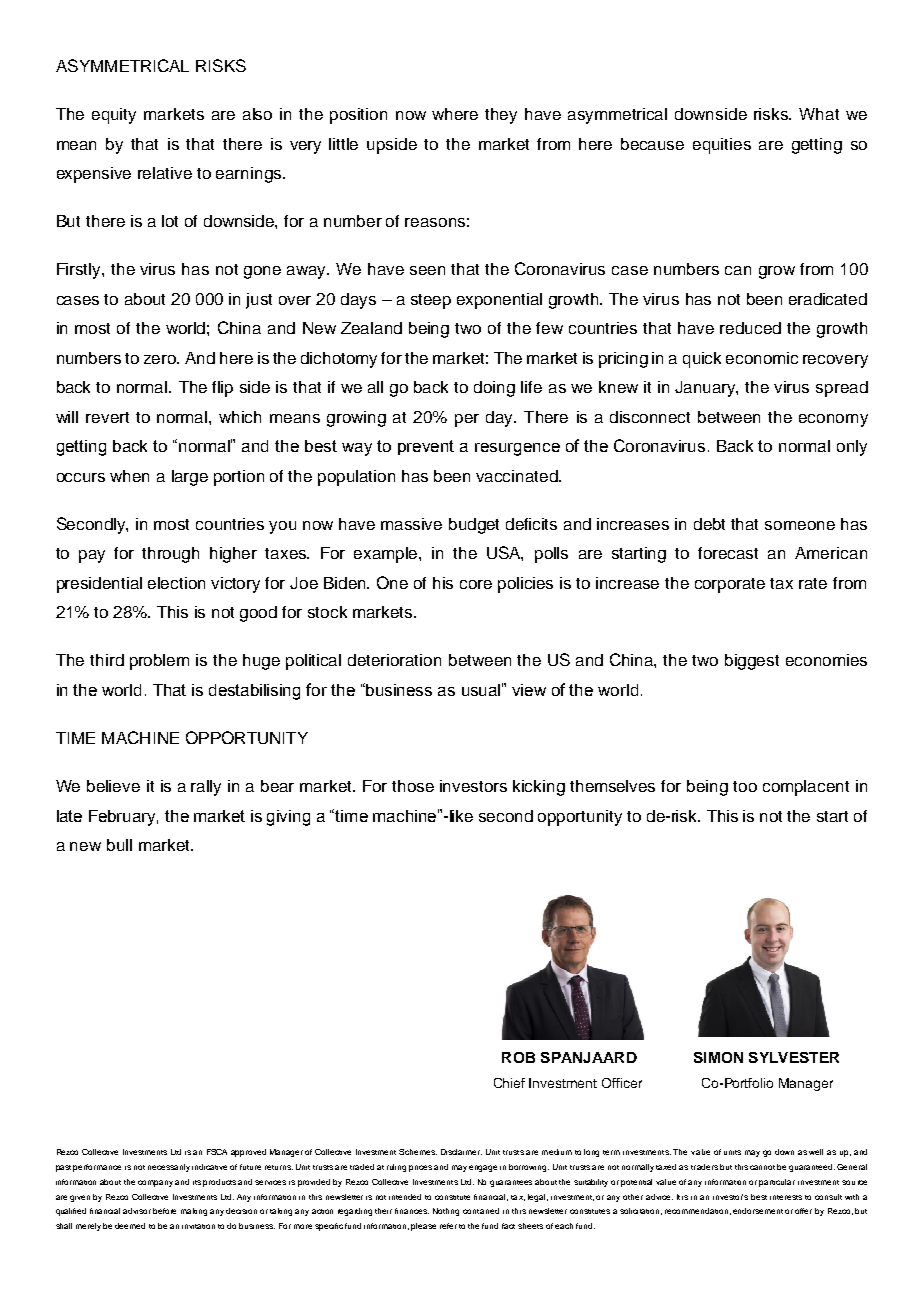 Image resolution: width=924 pixels, height=1308 pixels. I want to click on relative, so click(165, 173).
